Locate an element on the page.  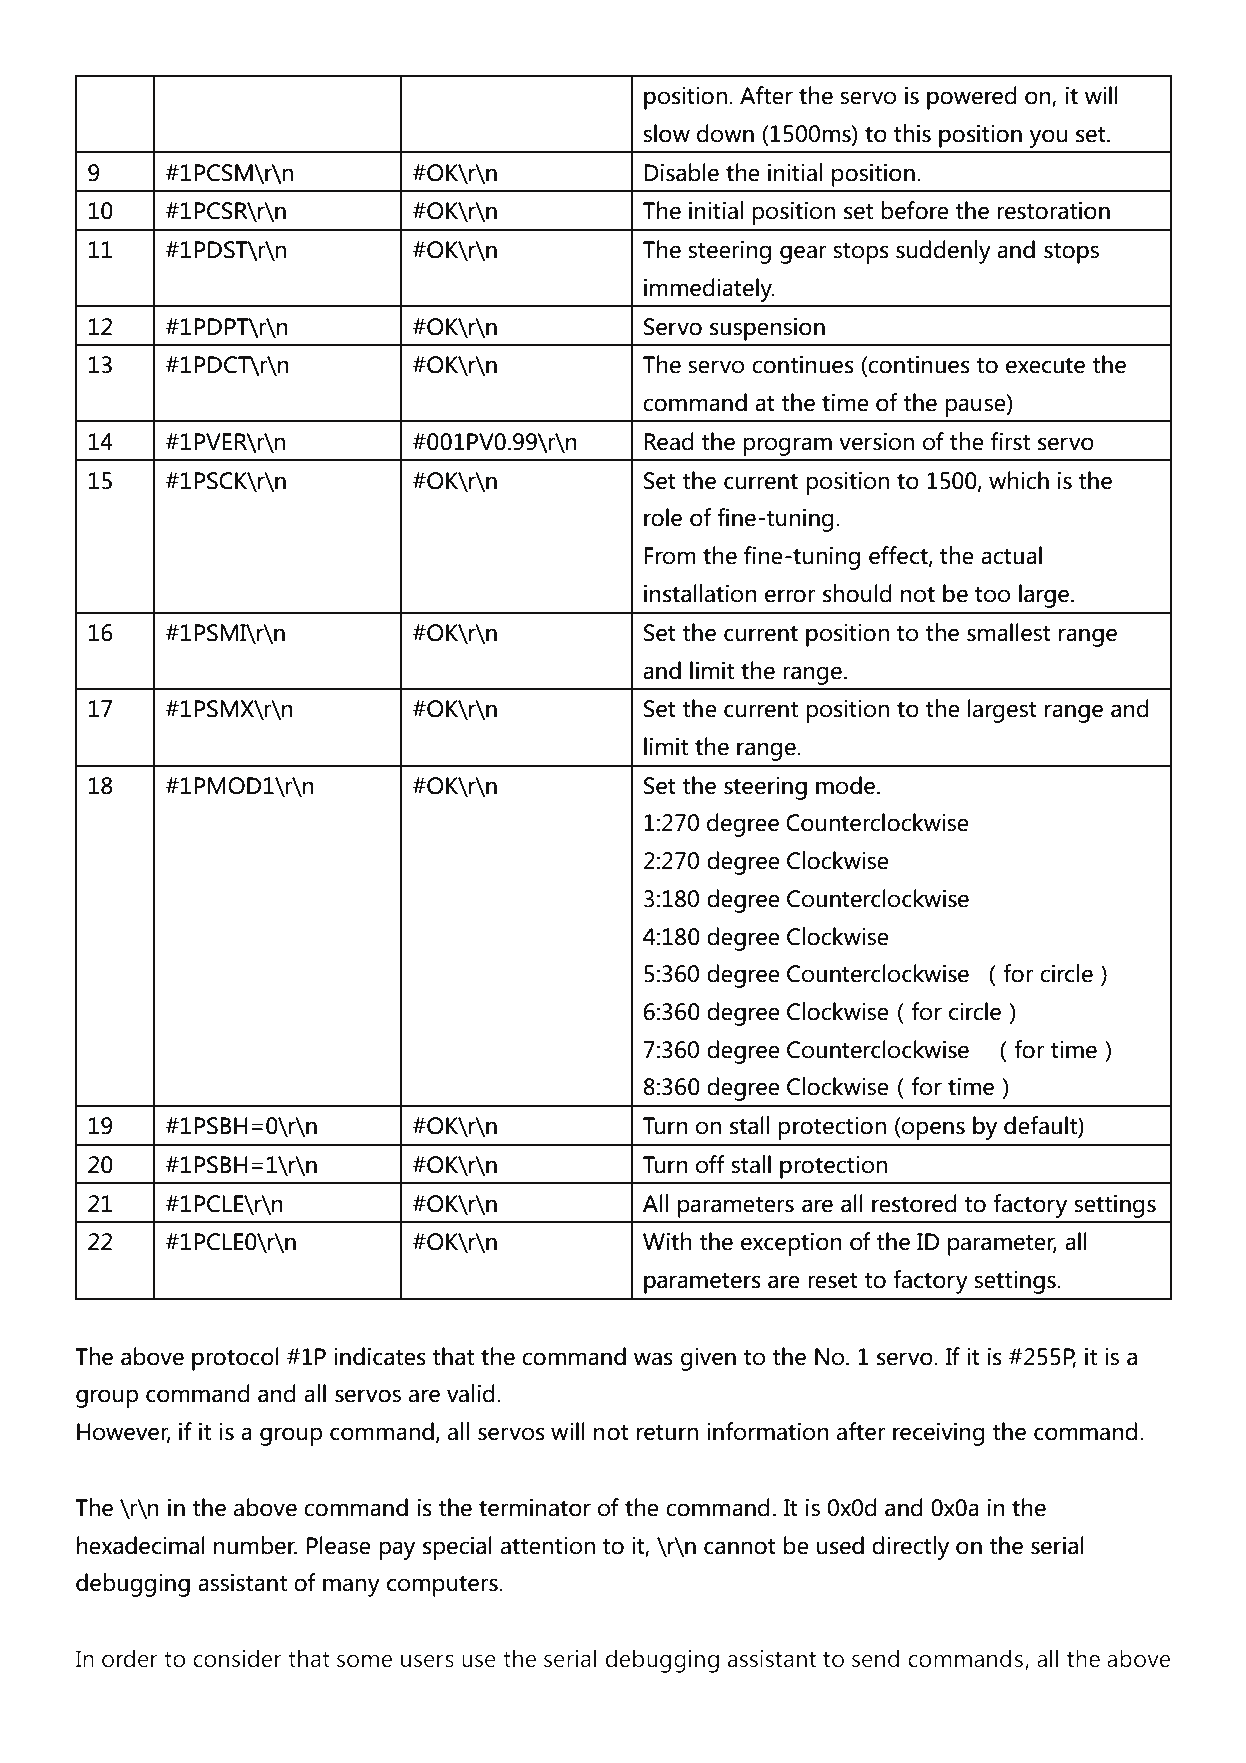
this is located at coordinates (912, 133).
